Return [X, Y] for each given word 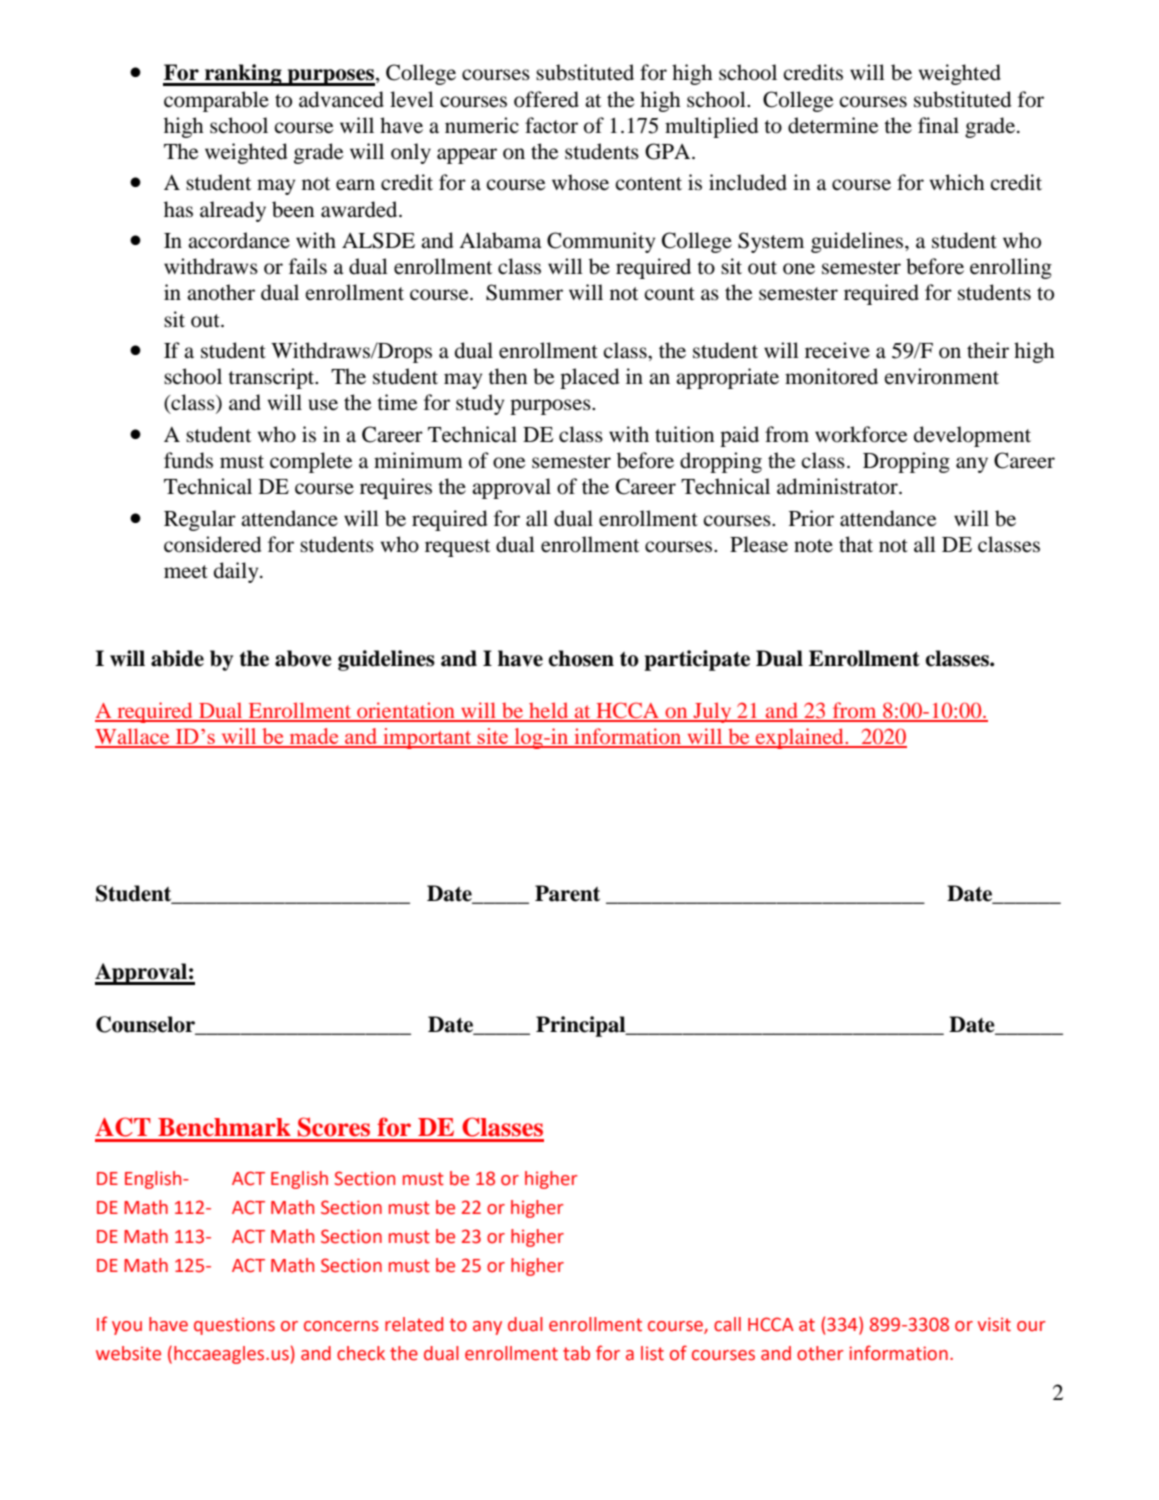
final [938, 125]
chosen [581, 658]
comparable [216, 101]
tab [576, 1353]
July [712, 712]
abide [177, 658]
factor [551, 125]
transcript [272, 378]
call [727, 1324]
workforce [861, 434]
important [427, 738]
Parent [567, 893]
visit [994, 1324]
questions [234, 1326]
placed [589, 378]
